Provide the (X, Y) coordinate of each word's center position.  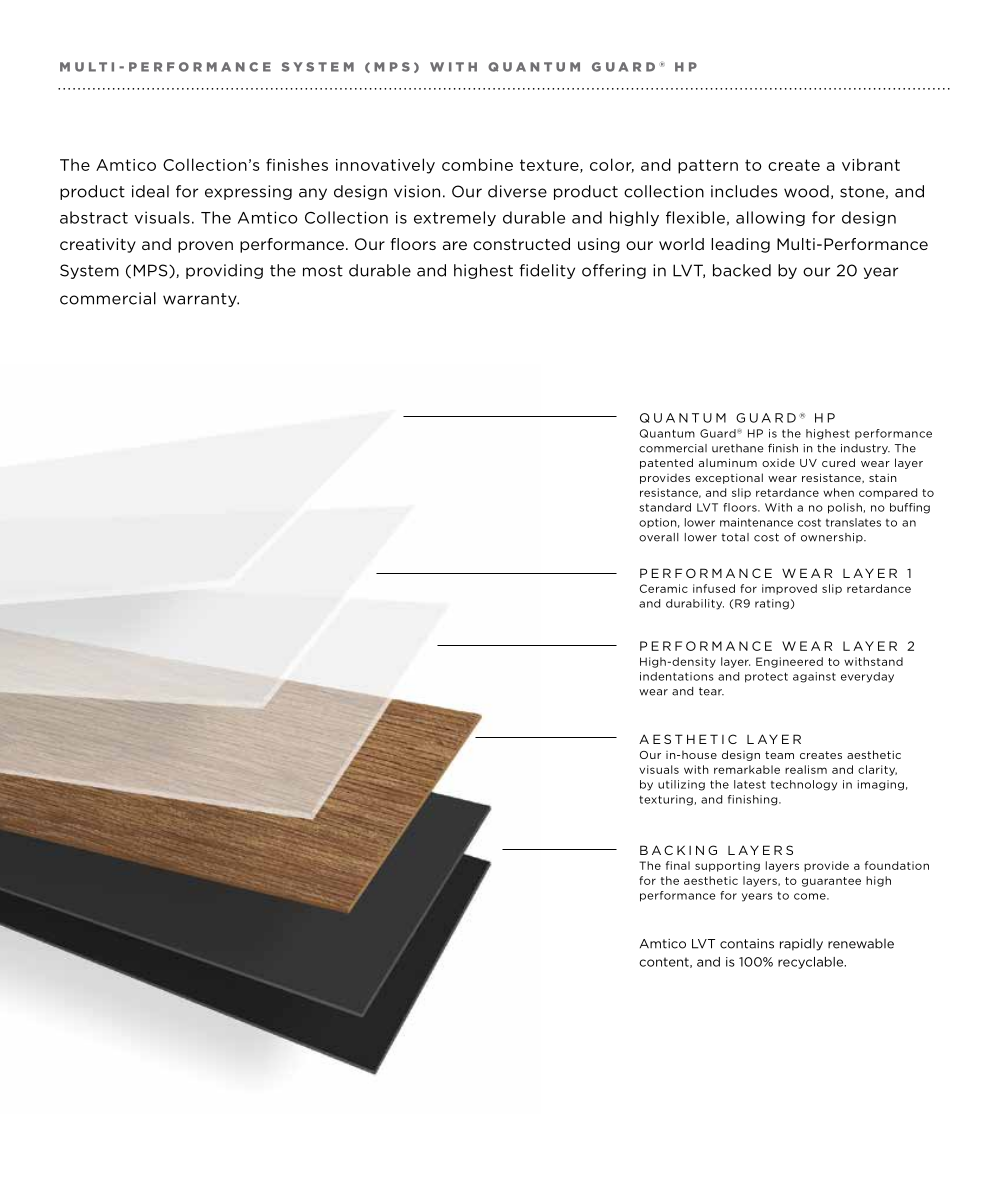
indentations (677, 676)
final (678, 865)
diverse (517, 191)
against (814, 677)
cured (838, 462)
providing (224, 271)
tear (711, 691)
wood (806, 191)
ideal (150, 191)
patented (666, 463)
